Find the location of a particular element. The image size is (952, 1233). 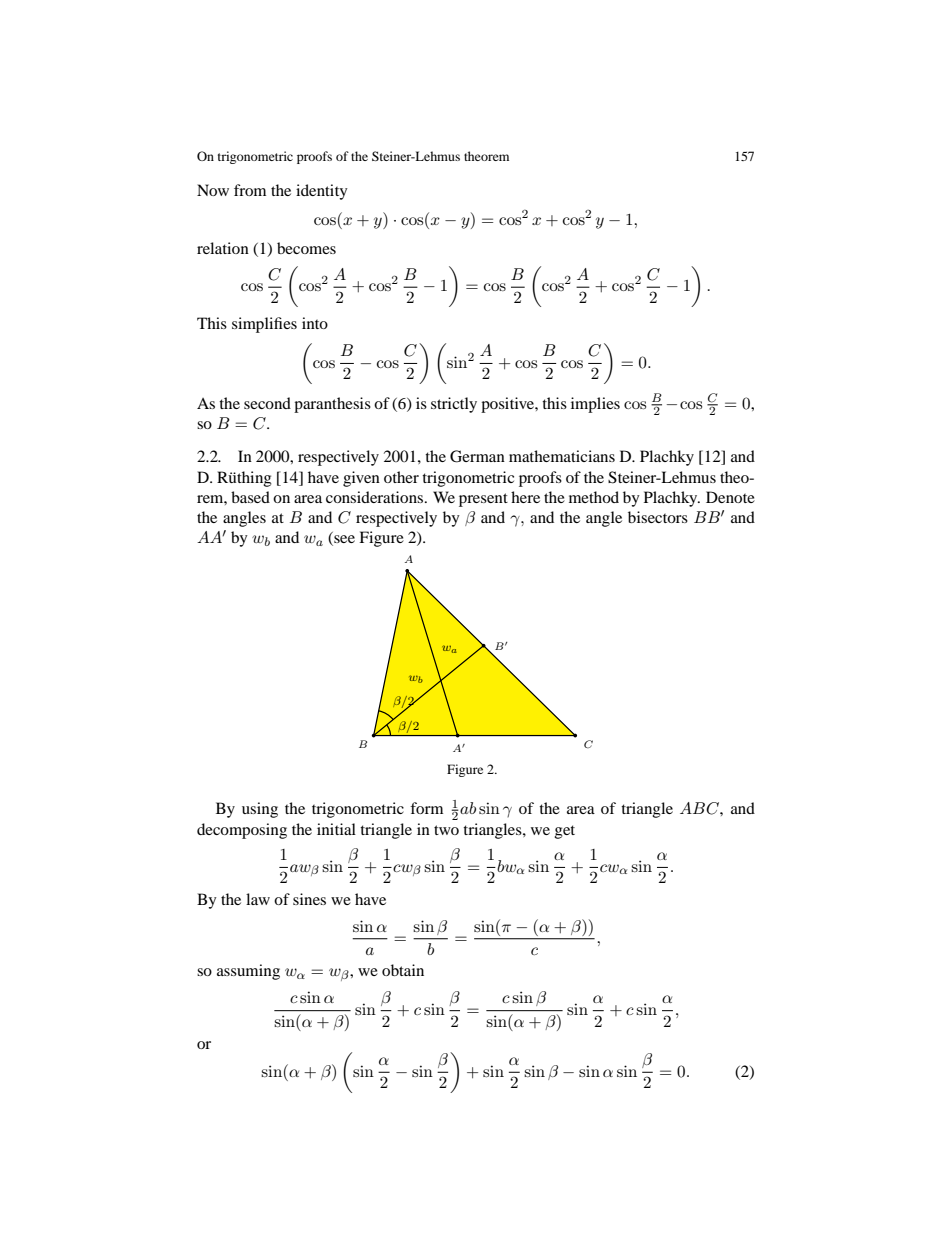

Denote is located at coordinates (730, 497).
